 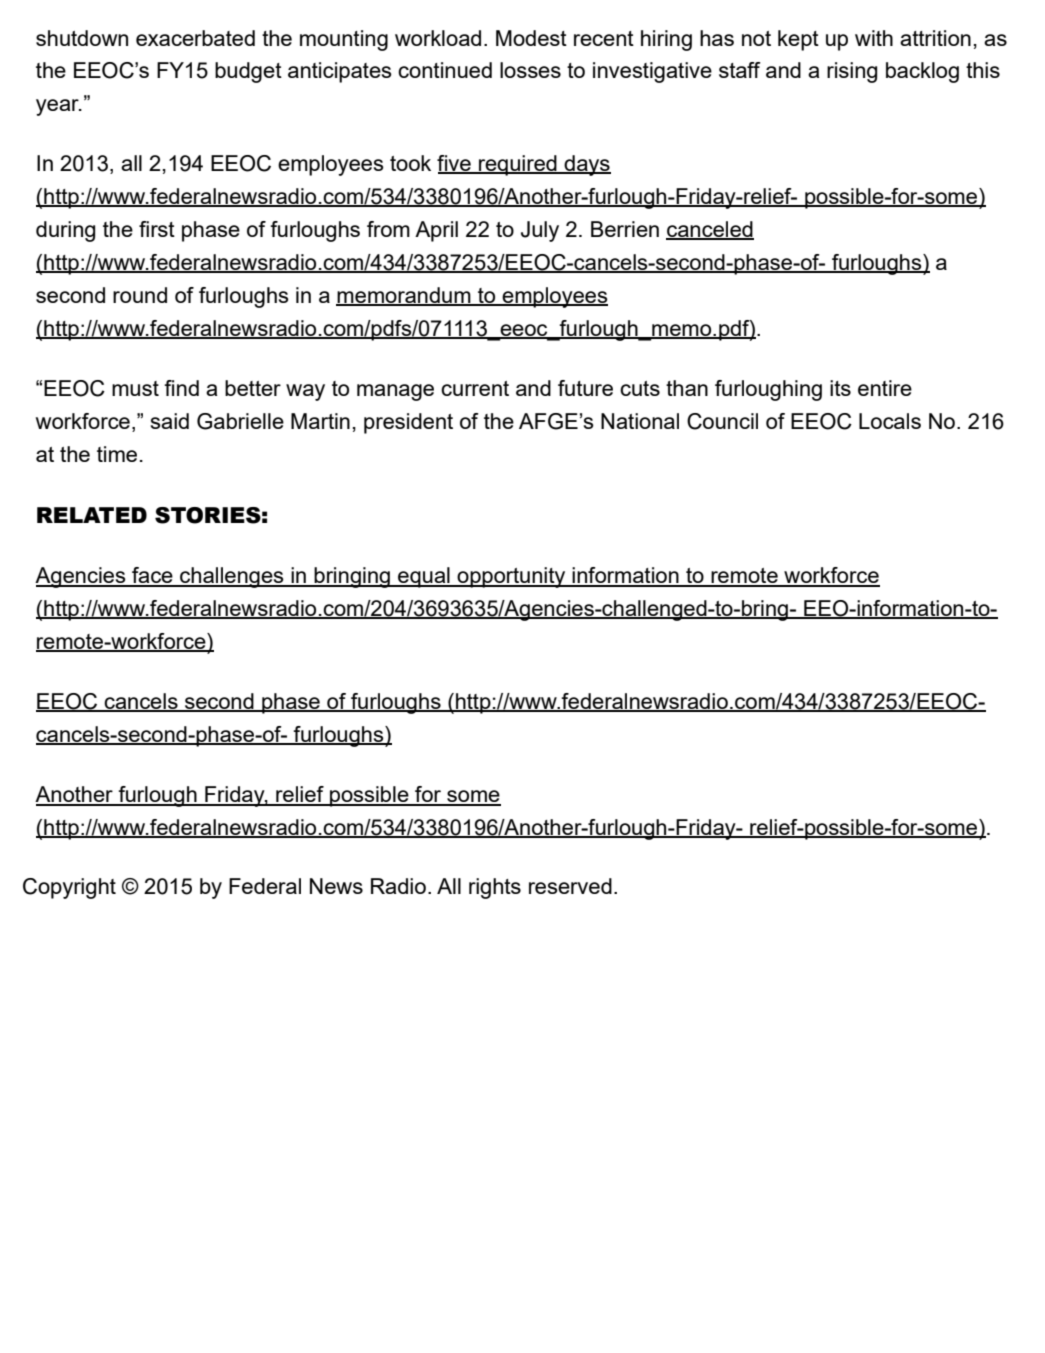 I want to click on exacerbated, so click(x=195, y=38).
